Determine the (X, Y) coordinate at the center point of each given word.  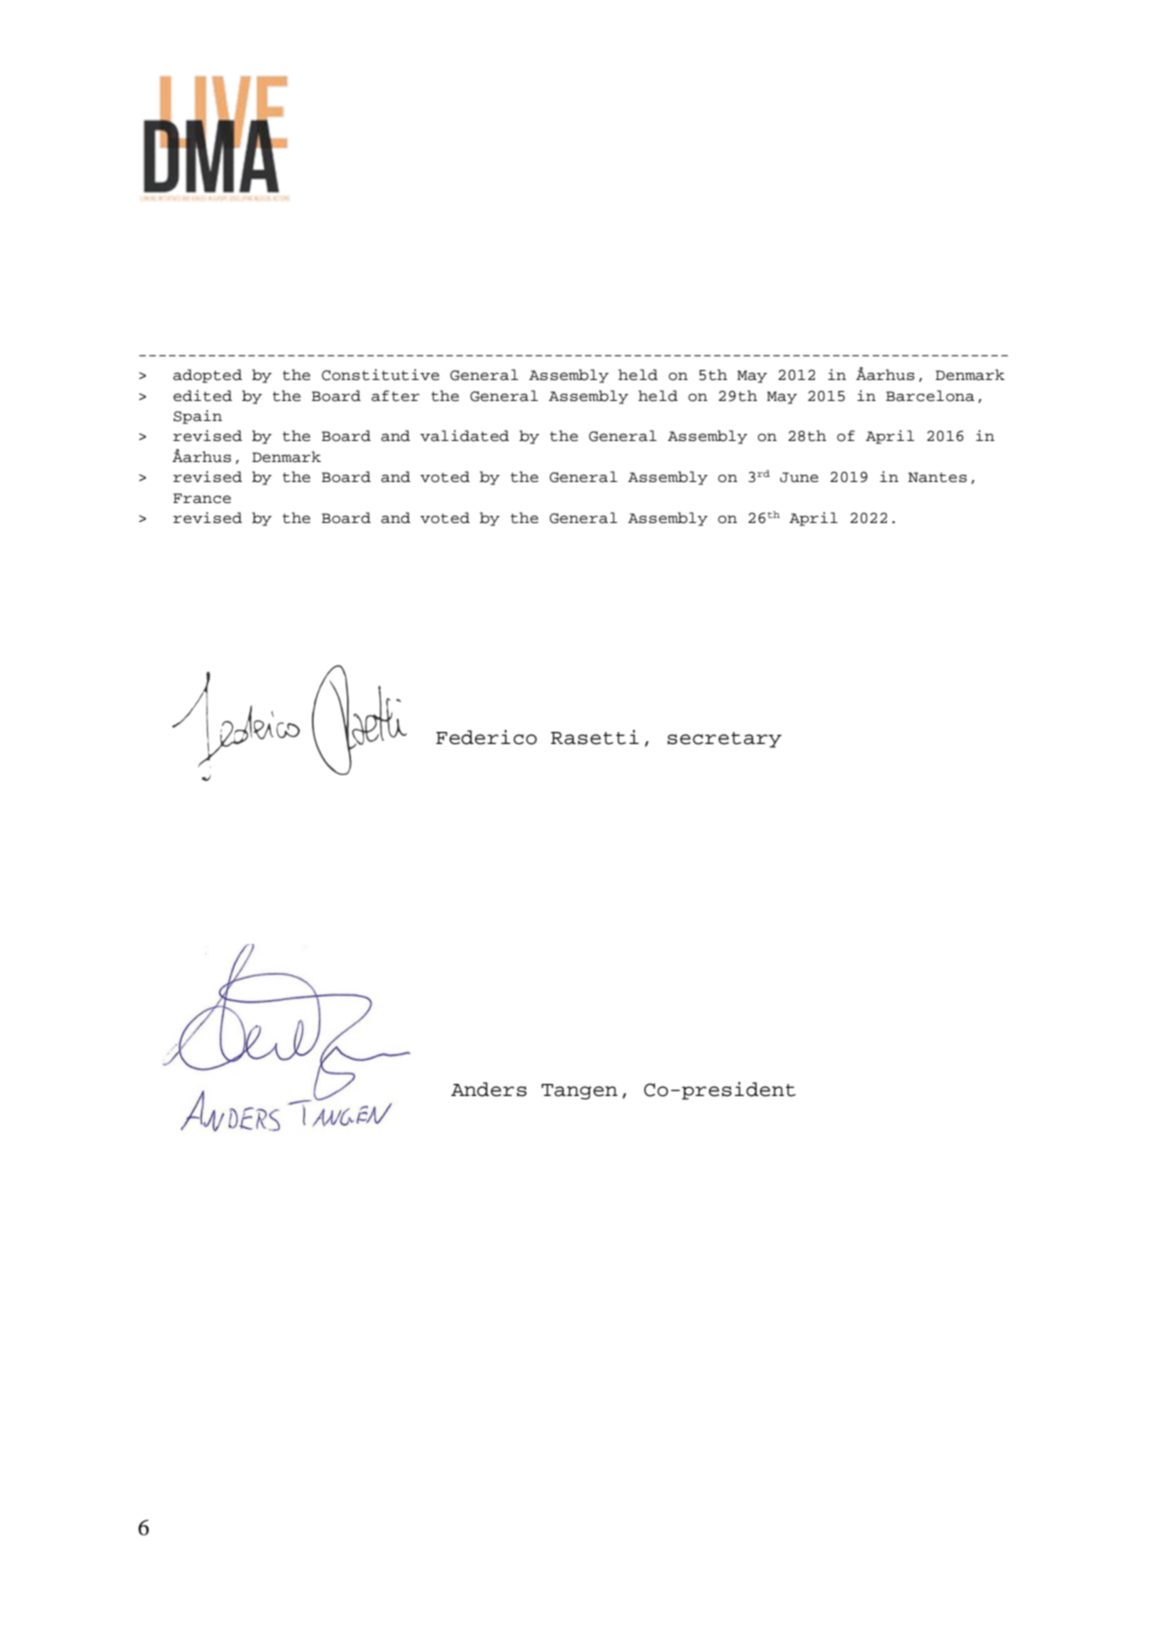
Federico (486, 737)
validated (464, 436)
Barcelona (930, 396)
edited (202, 396)
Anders (489, 1089)
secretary (724, 740)
